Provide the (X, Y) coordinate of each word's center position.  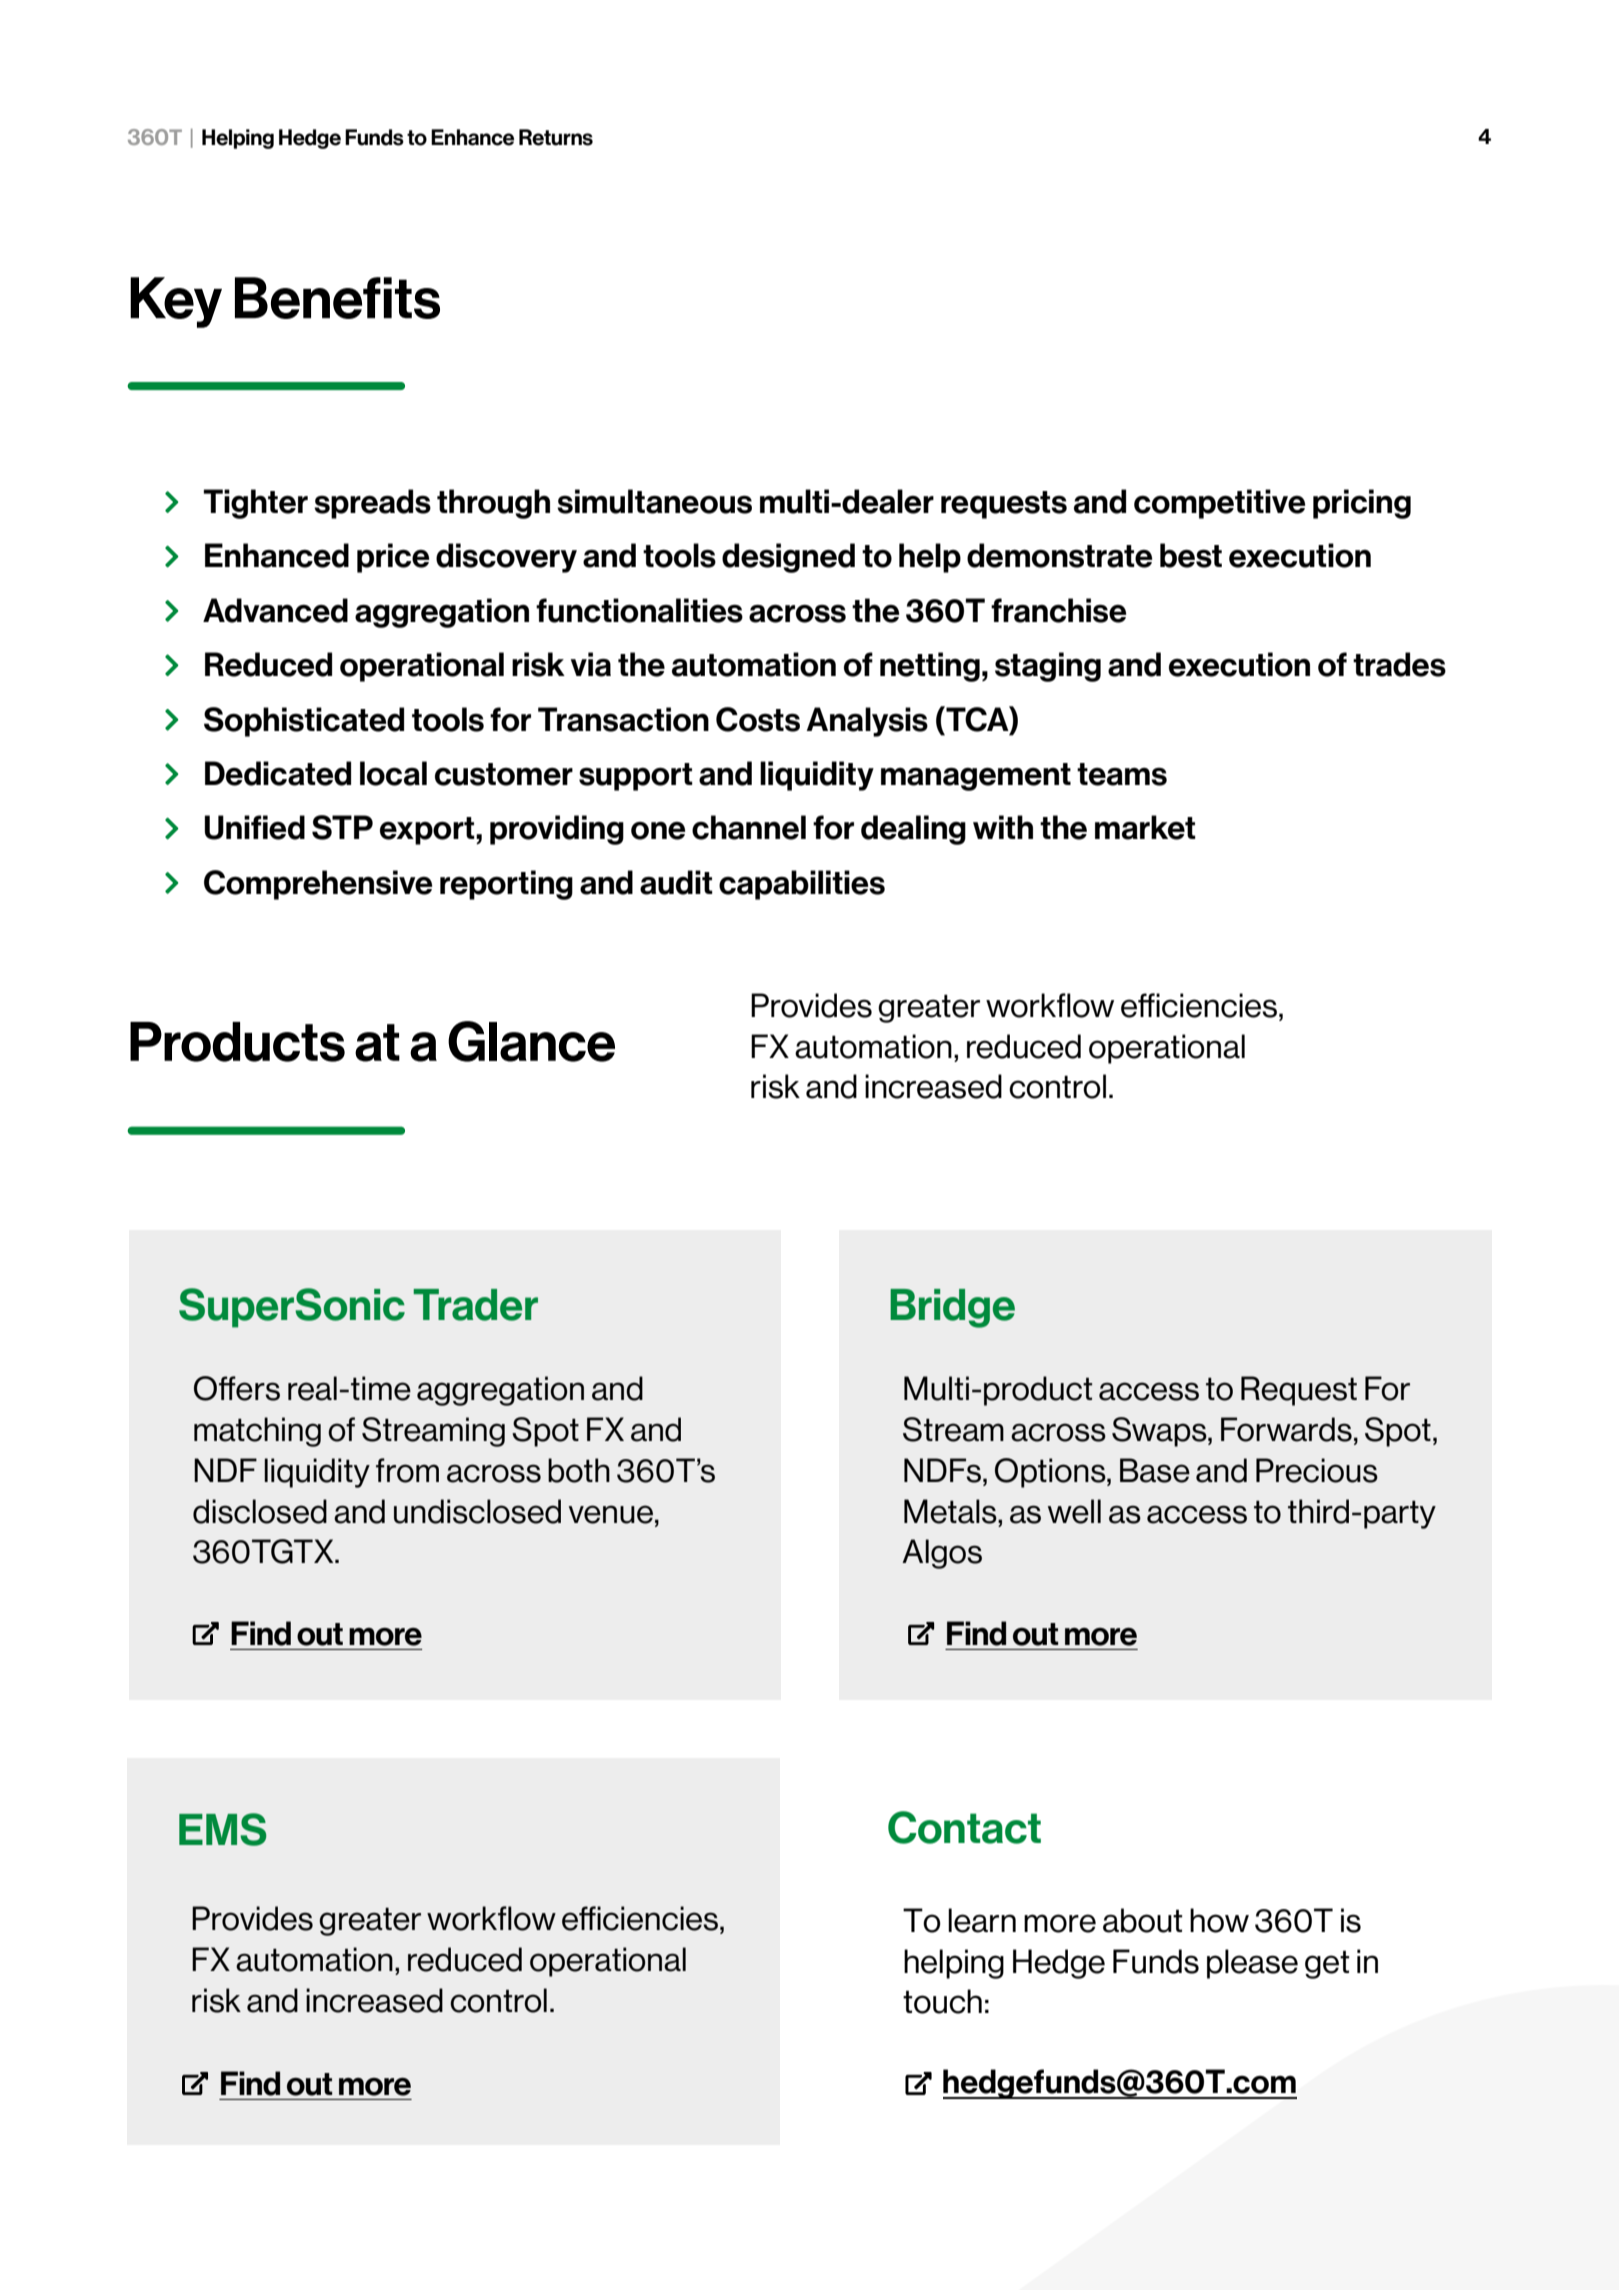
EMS (223, 1829)
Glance (531, 1041)
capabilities (802, 885)
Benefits (337, 298)
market (1145, 827)
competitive (1219, 504)
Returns (556, 137)
